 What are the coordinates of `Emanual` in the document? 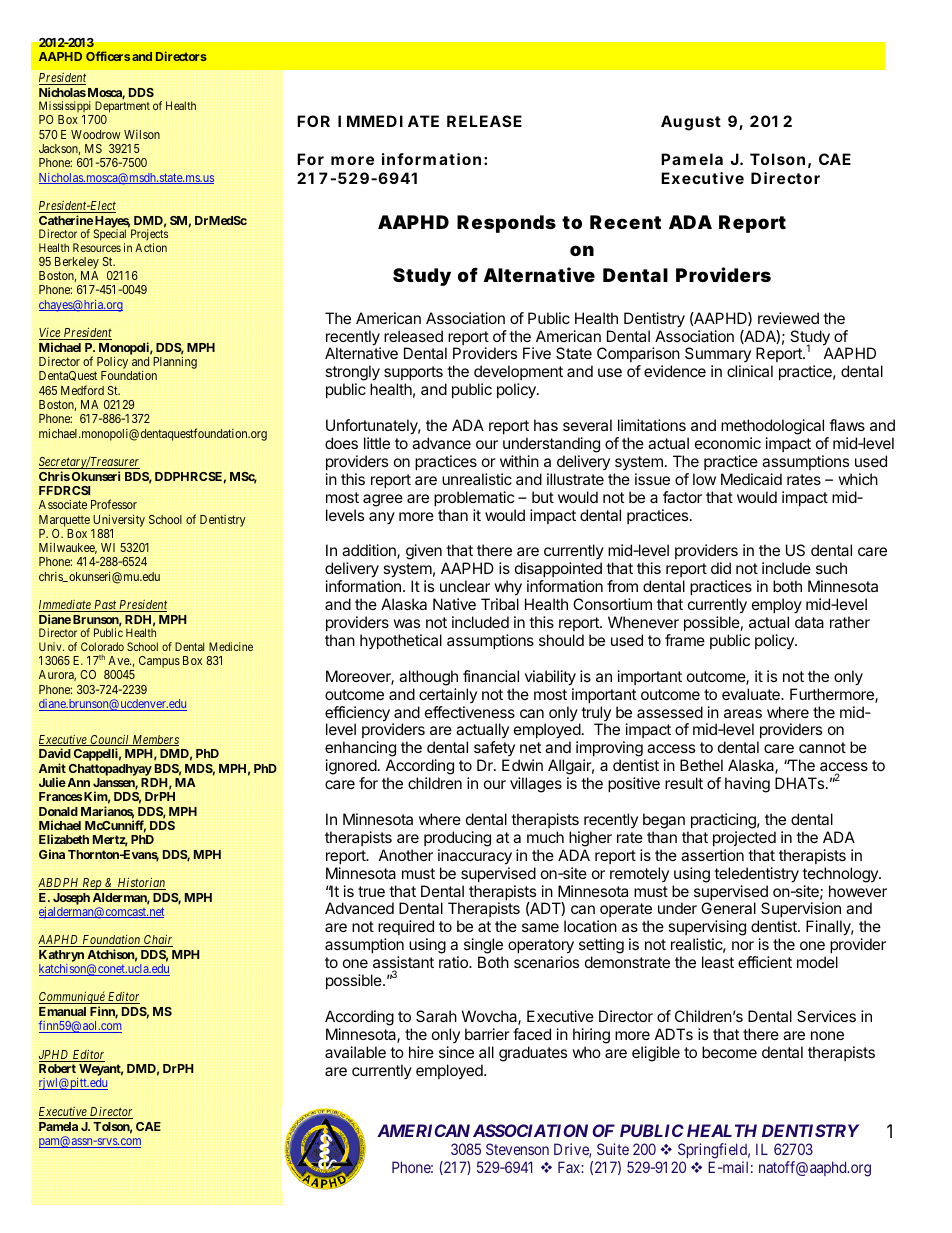 It's located at (62, 1011).
